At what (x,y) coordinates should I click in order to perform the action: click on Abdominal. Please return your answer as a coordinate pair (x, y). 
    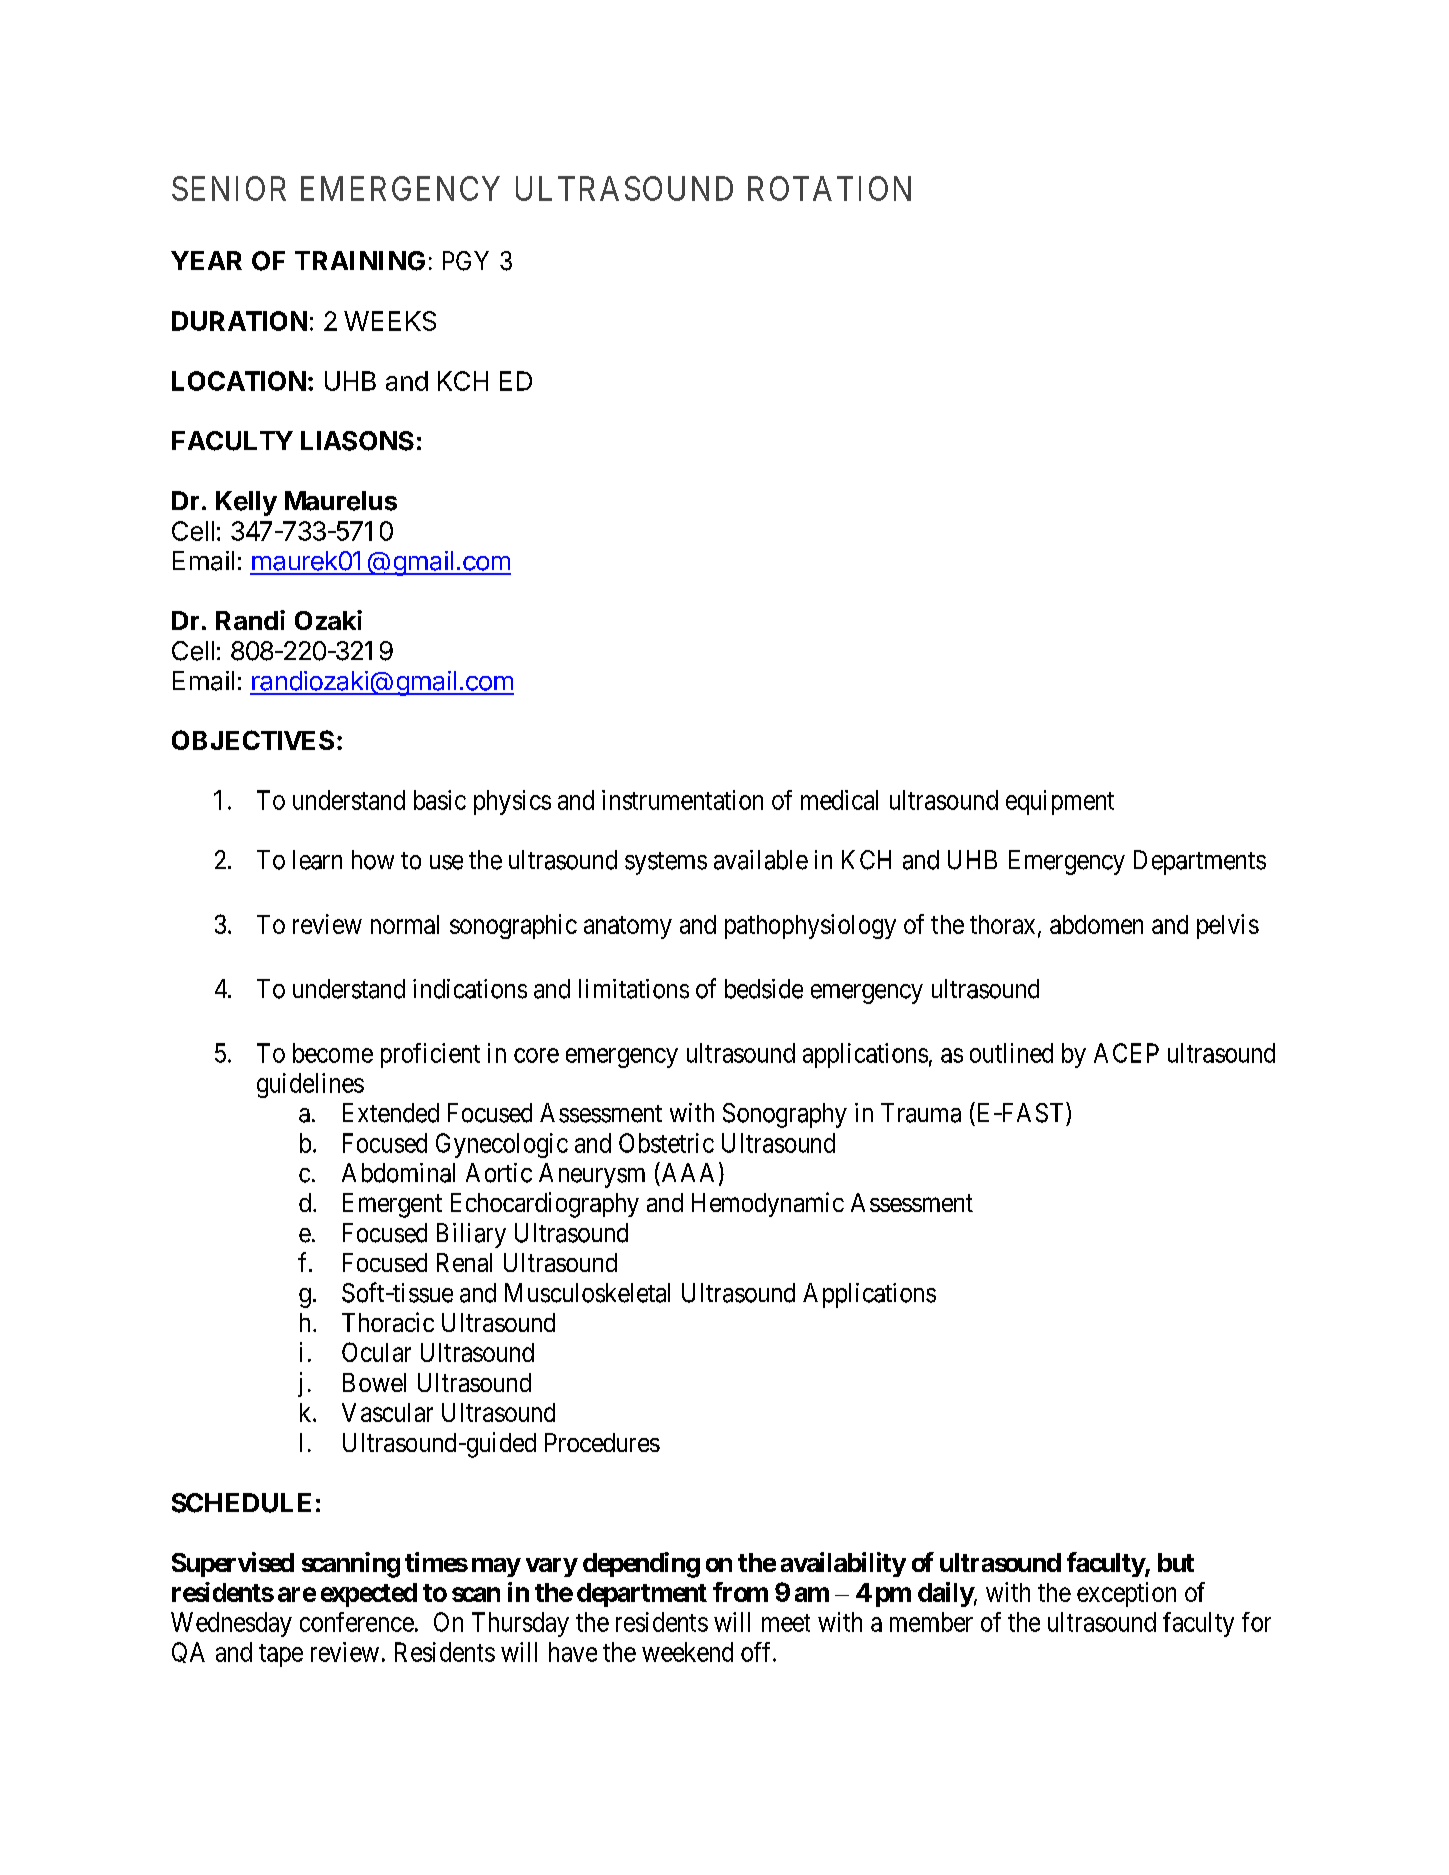
    Looking at the image, I should click on (398, 1173).
